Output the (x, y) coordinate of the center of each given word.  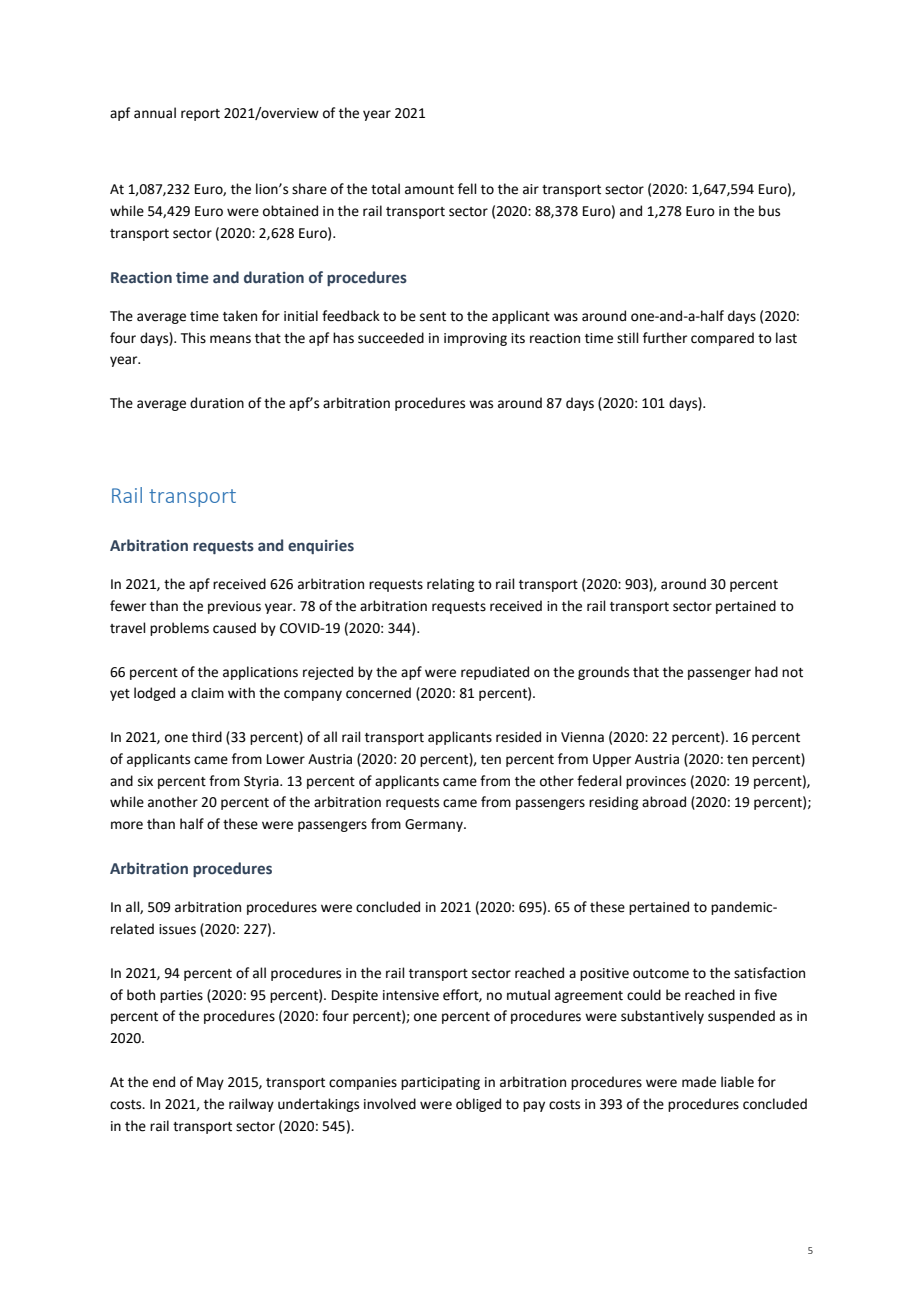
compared (722, 339)
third (207, 737)
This (193, 338)
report (200, 115)
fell (467, 189)
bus (769, 211)
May (210, 1083)
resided (518, 737)
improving (475, 339)
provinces (656, 782)
